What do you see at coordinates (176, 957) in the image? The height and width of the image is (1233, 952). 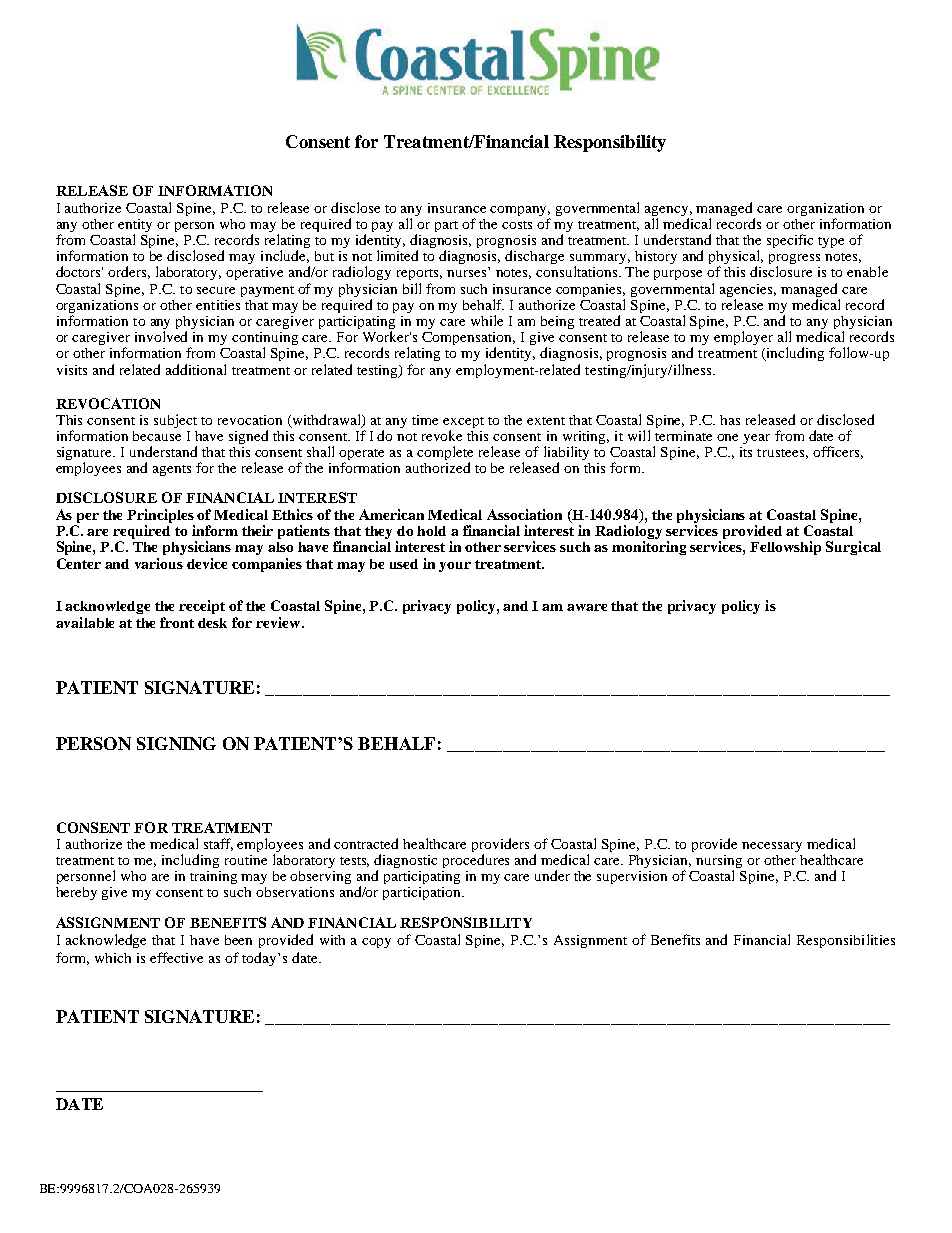 I see `effective` at bounding box center [176, 957].
